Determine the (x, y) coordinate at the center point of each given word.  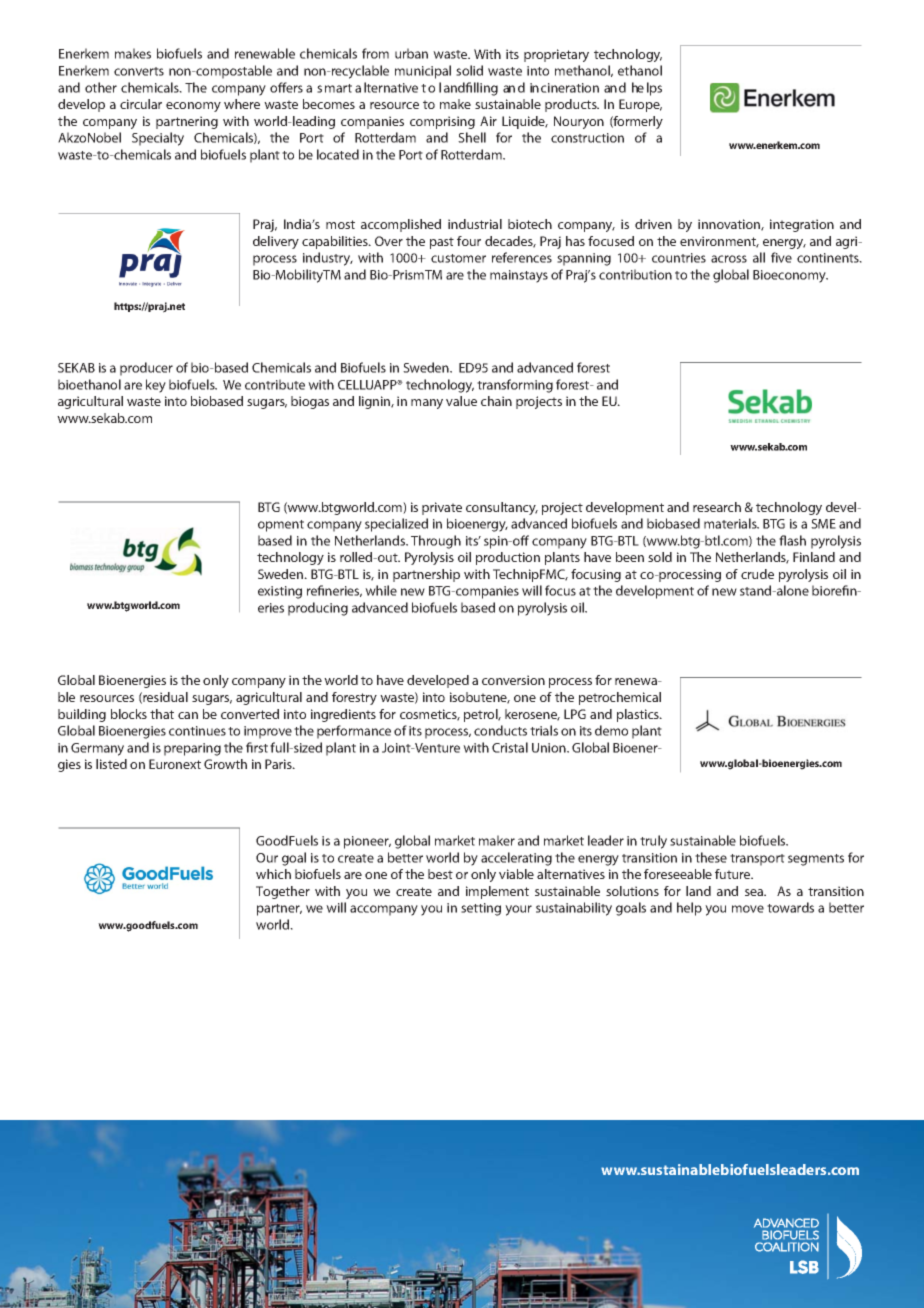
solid (469, 70)
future (734, 874)
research (717, 507)
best (440, 874)
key (156, 386)
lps (654, 89)
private (442, 508)
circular (141, 104)
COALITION (787, 1247)
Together (283, 892)
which (273, 874)
